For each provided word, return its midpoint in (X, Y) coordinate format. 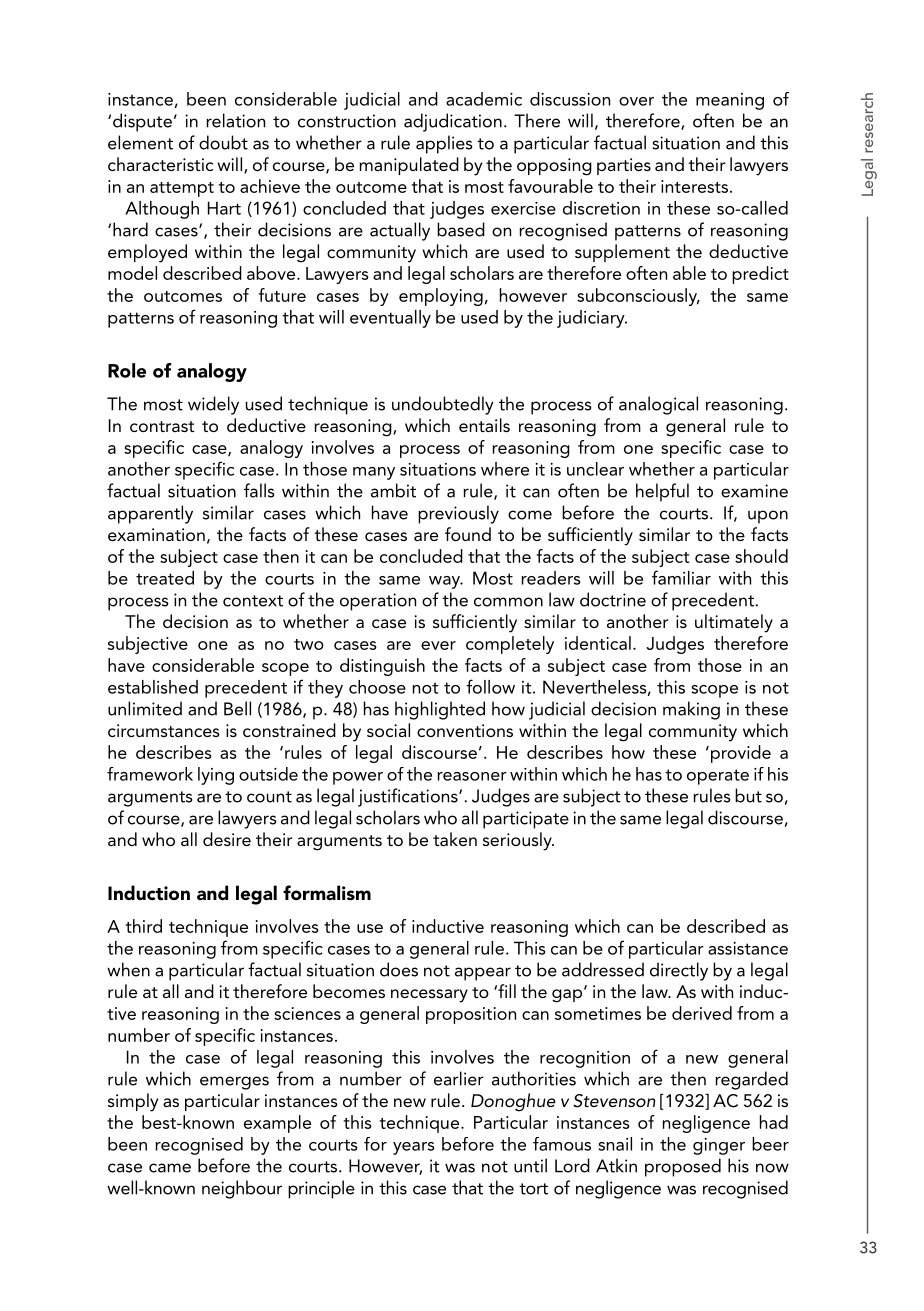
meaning (730, 101)
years (413, 1148)
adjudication (453, 122)
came (170, 1168)
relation (235, 120)
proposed (683, 1167)
